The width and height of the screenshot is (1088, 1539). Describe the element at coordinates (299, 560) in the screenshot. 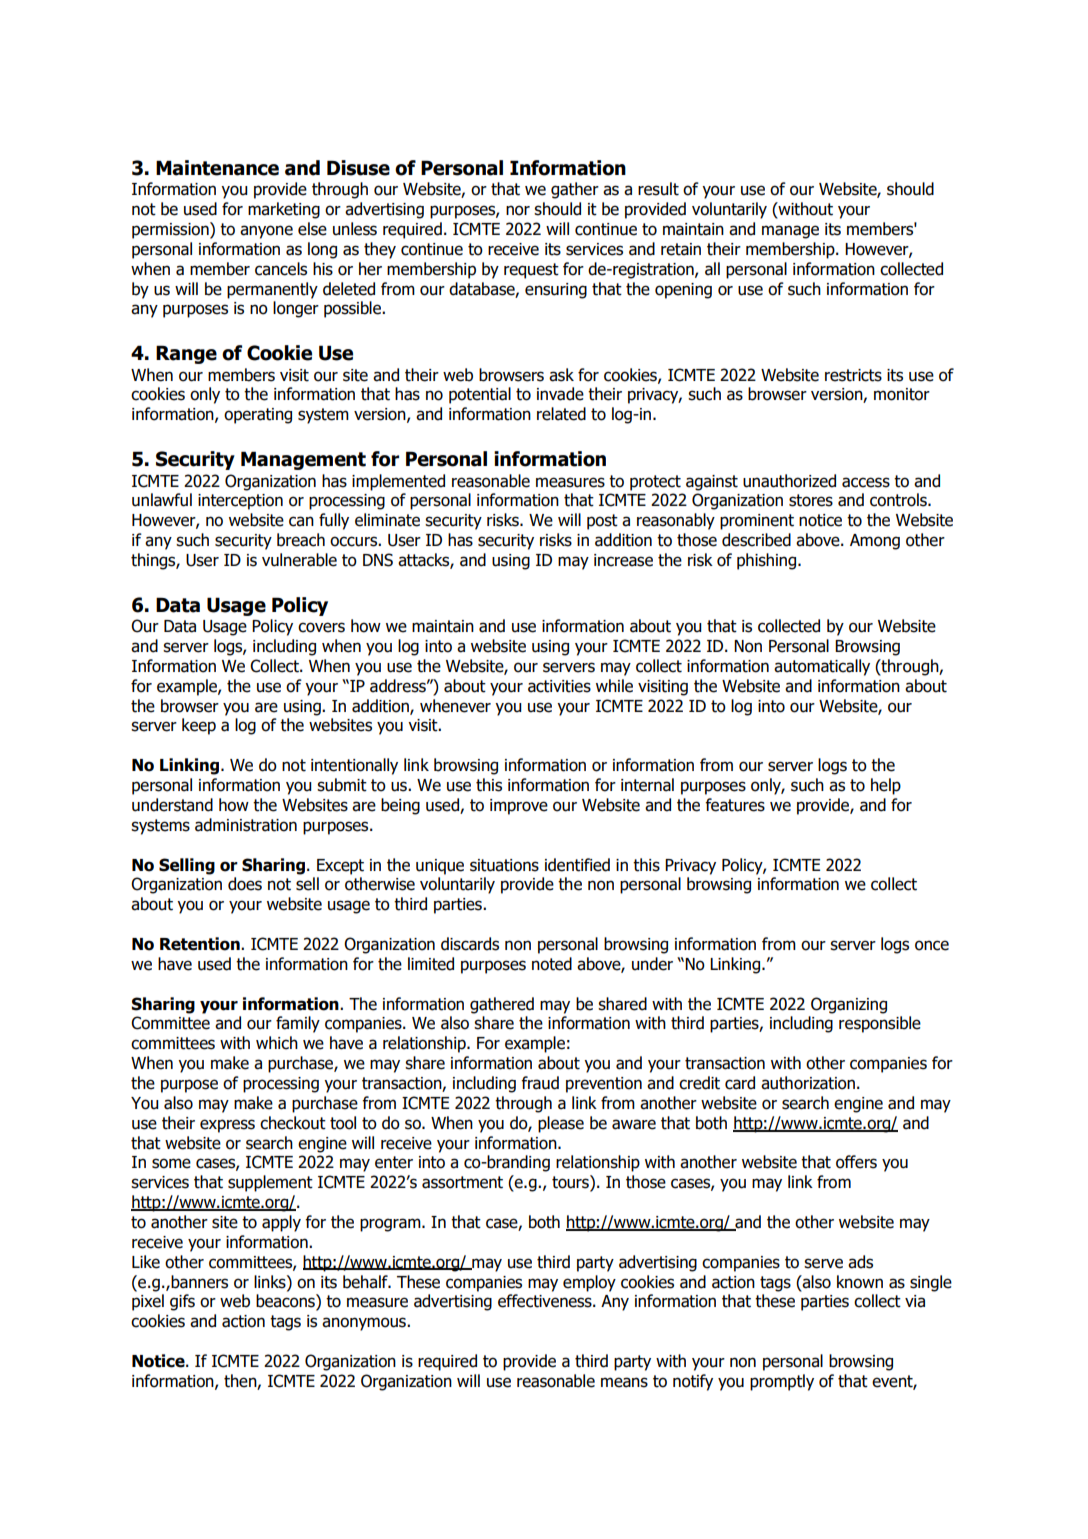

I see `vulnerable` at that location.
